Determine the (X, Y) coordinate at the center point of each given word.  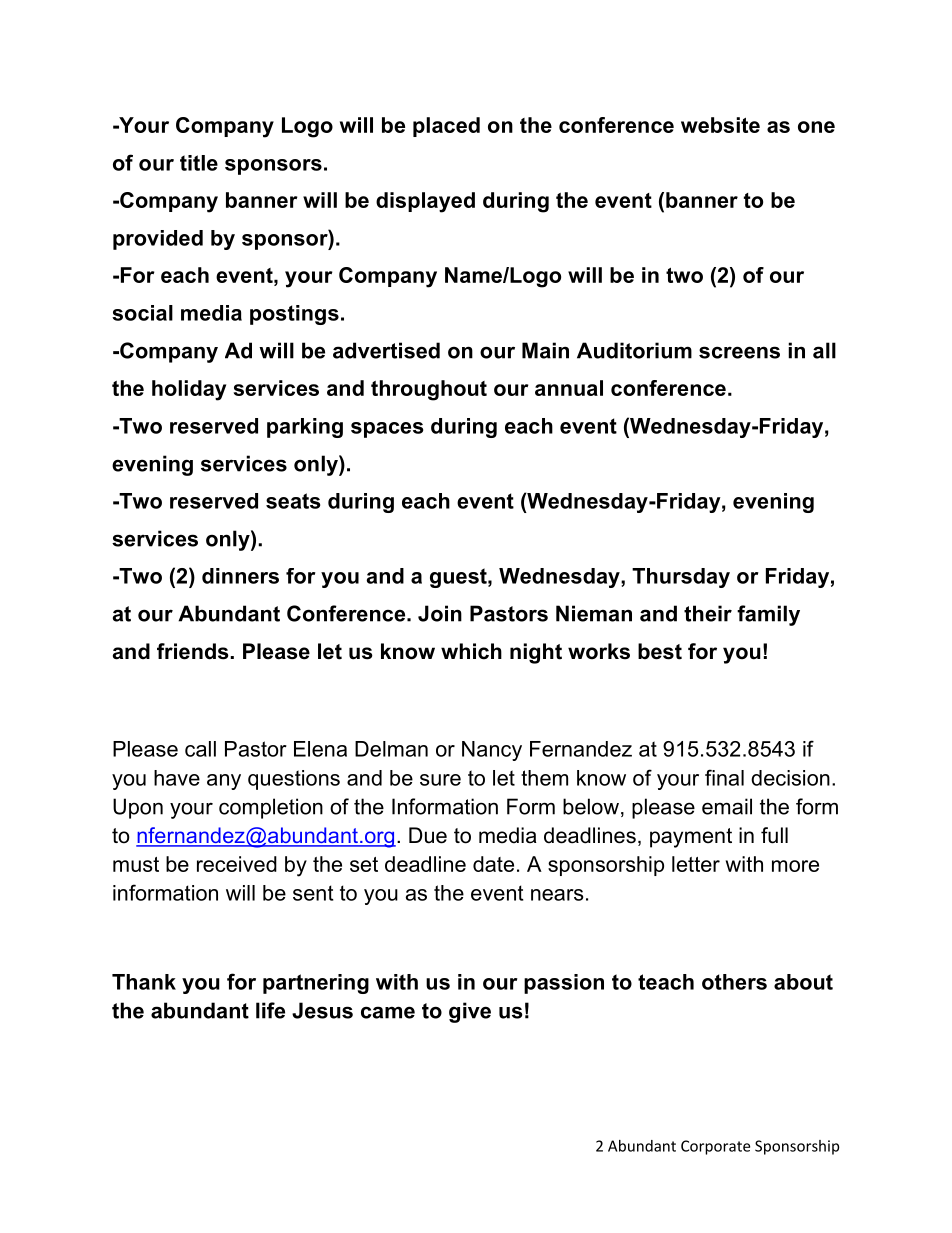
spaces (387, 430)
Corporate (715, 1147)
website (720, 125)
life (270, 1010)
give (470, 1012)
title (199, 163)
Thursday (681, 578)
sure (440, 780)
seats (293, 501)
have (177, 778)
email (727, 806)
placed (446, 127)
